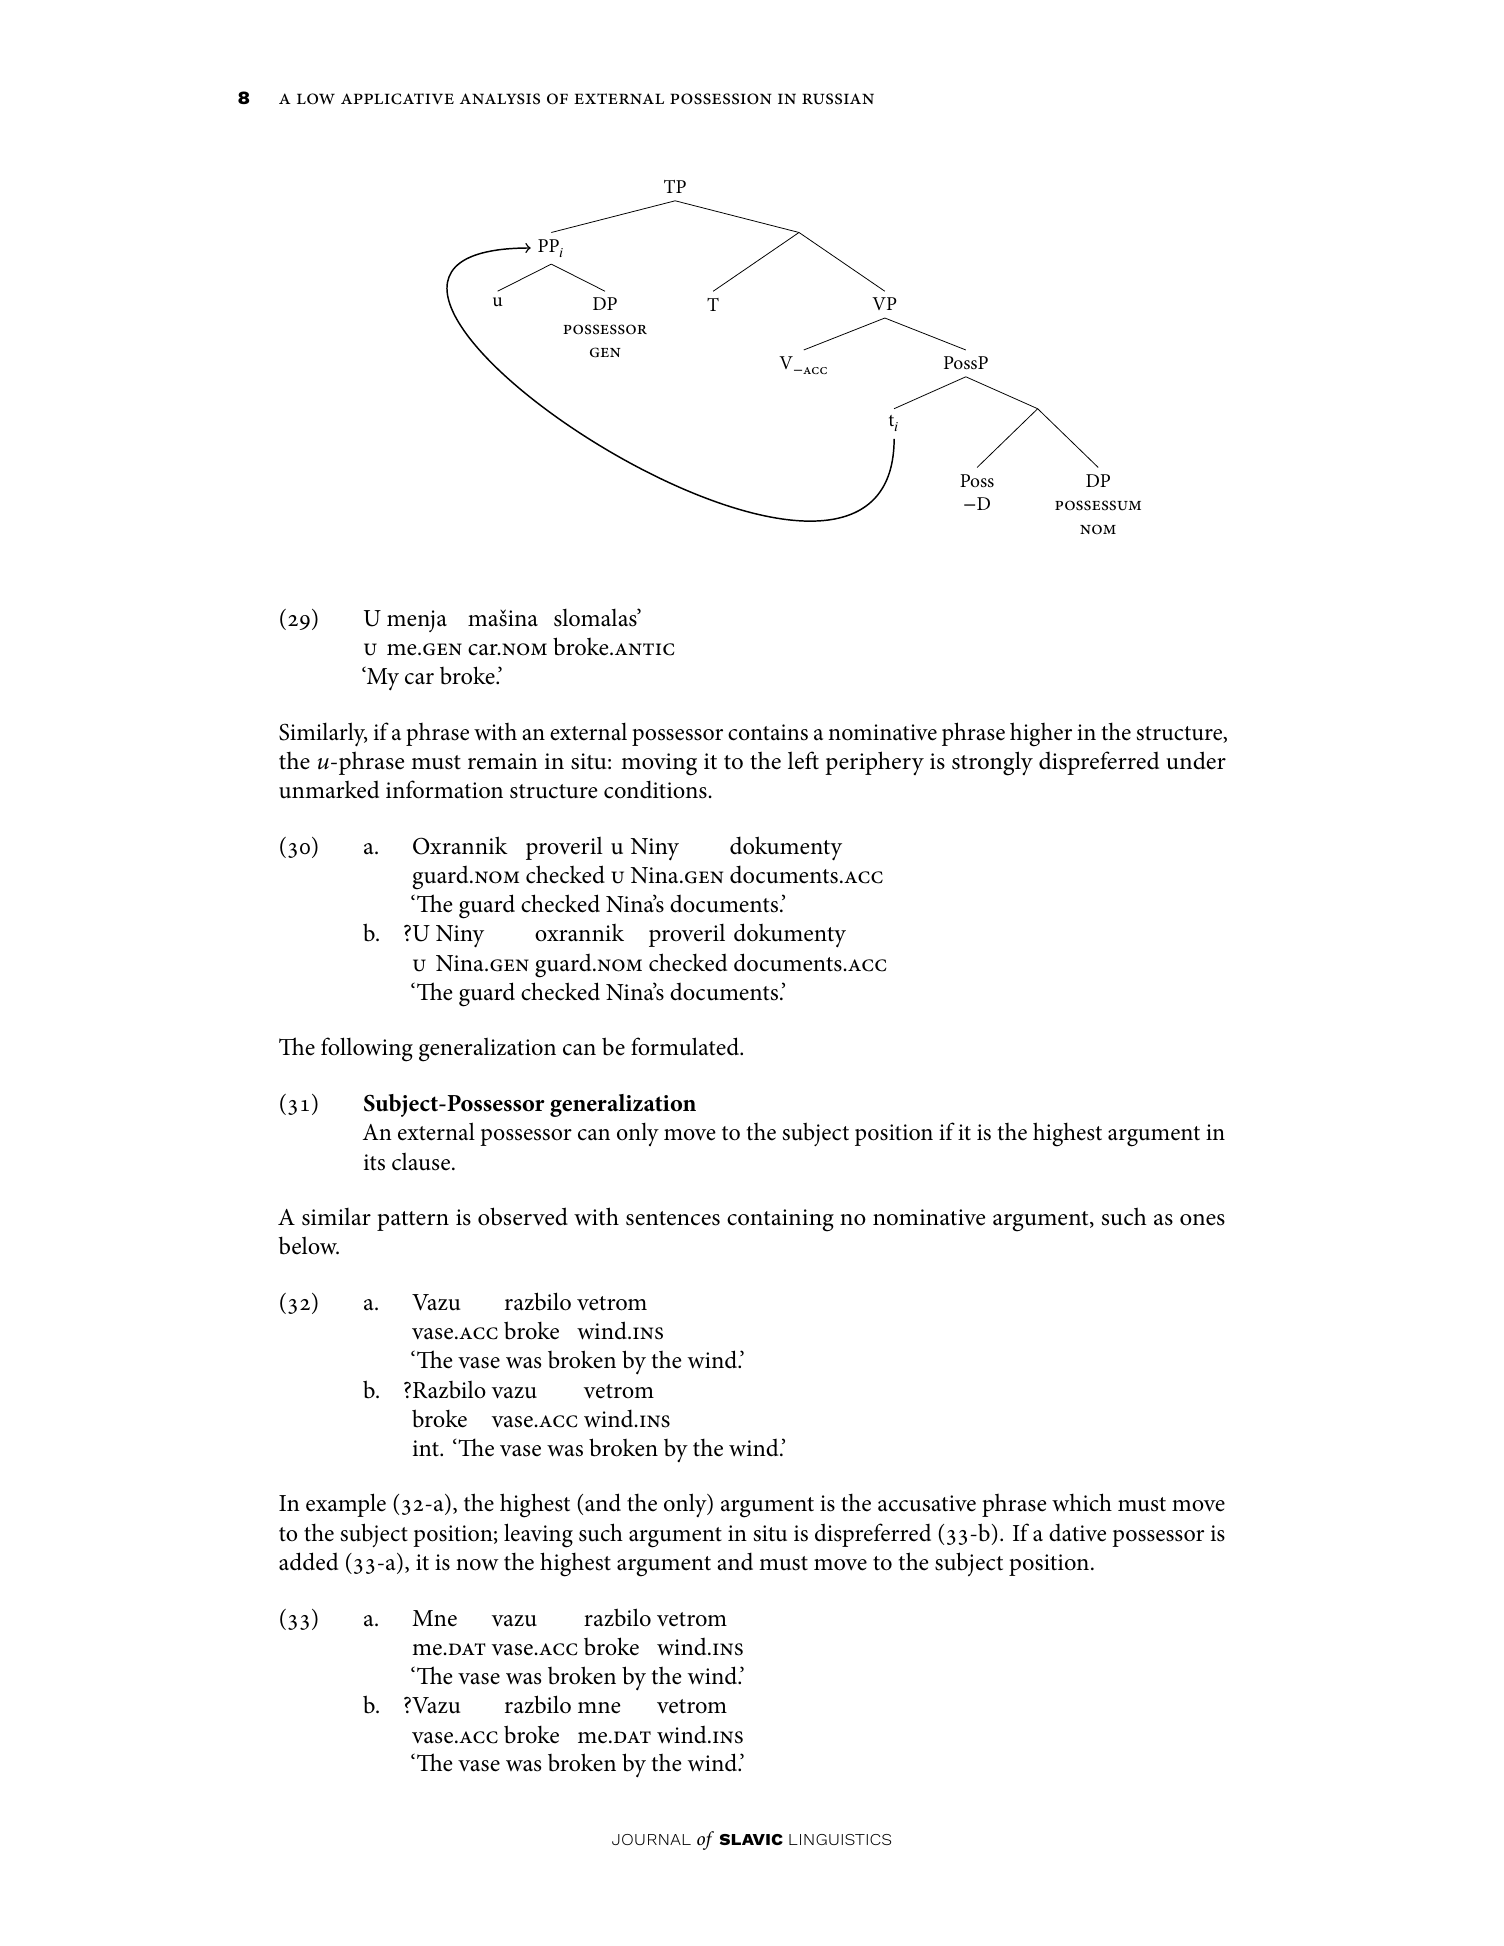 The height and width of the screenshot is (1946, 1504). Describe the element at coordinates (477, 1565) in the screenshot. I see `now` at that location.
